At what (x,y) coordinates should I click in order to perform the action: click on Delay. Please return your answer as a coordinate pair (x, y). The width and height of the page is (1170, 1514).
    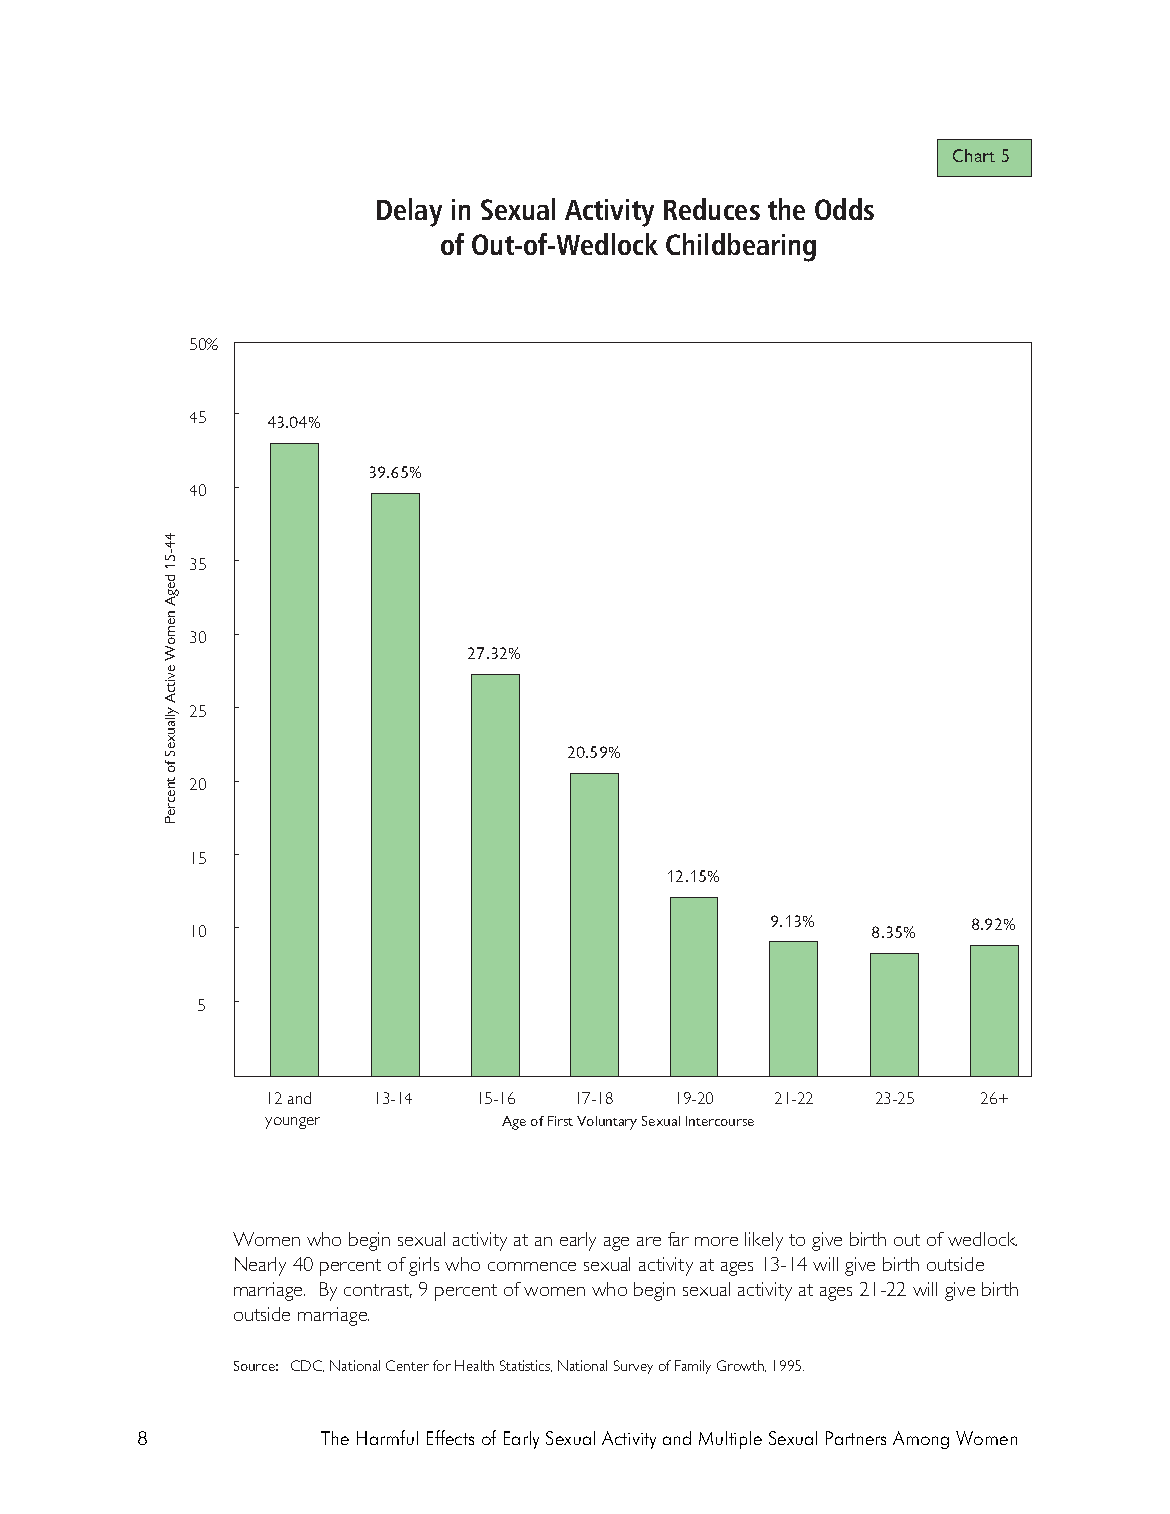
    Looking at the image, I should click on (409, 212).
